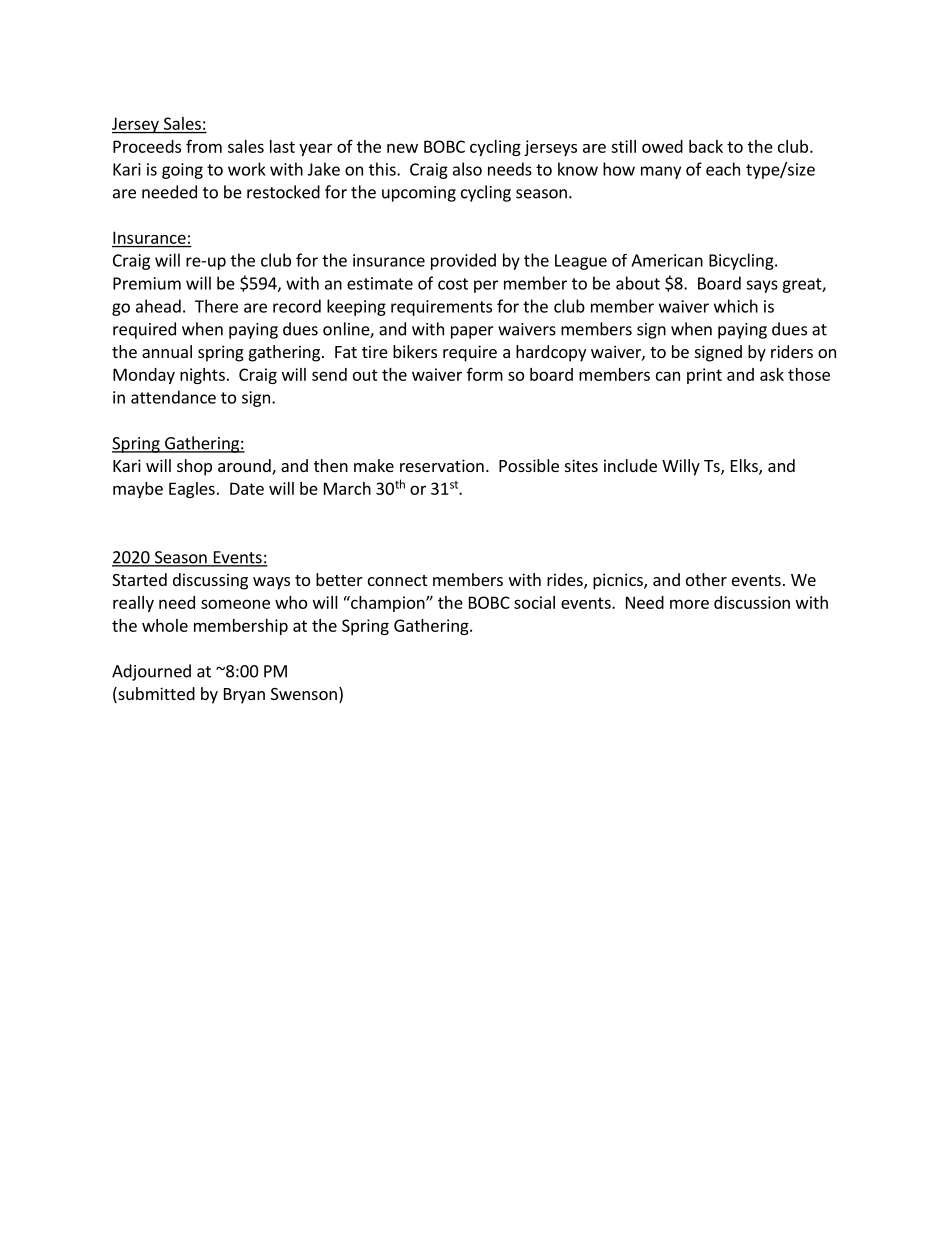 The width and height of the screenshot is (952, 1233). I want to click on work, so click(247, 169).
